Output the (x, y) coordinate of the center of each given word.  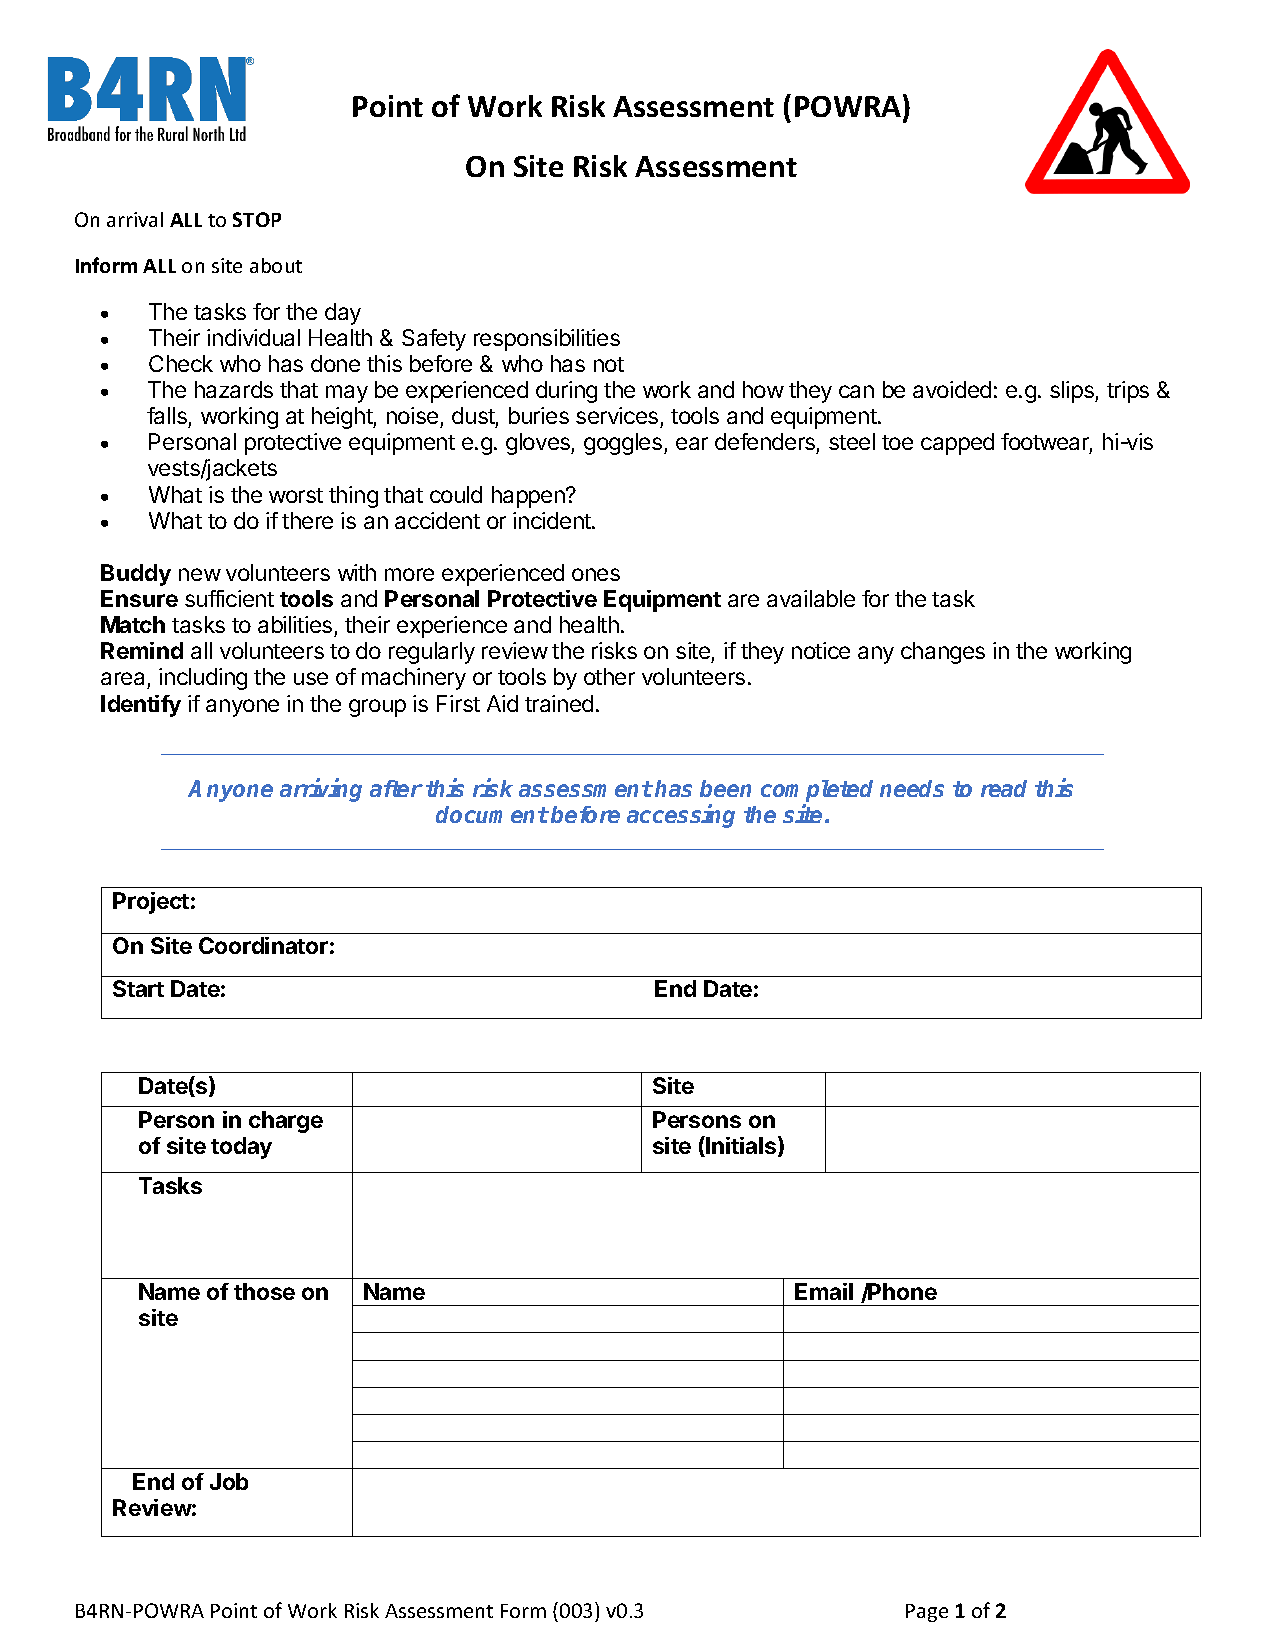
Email (824, 1291)
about (276, 265)
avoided (952, 389)
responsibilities (547, 340)
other (609, 676)
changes (943, 653)
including (203, 679)
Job (229, 1481)
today (241, 1148)
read (1004, 788)
